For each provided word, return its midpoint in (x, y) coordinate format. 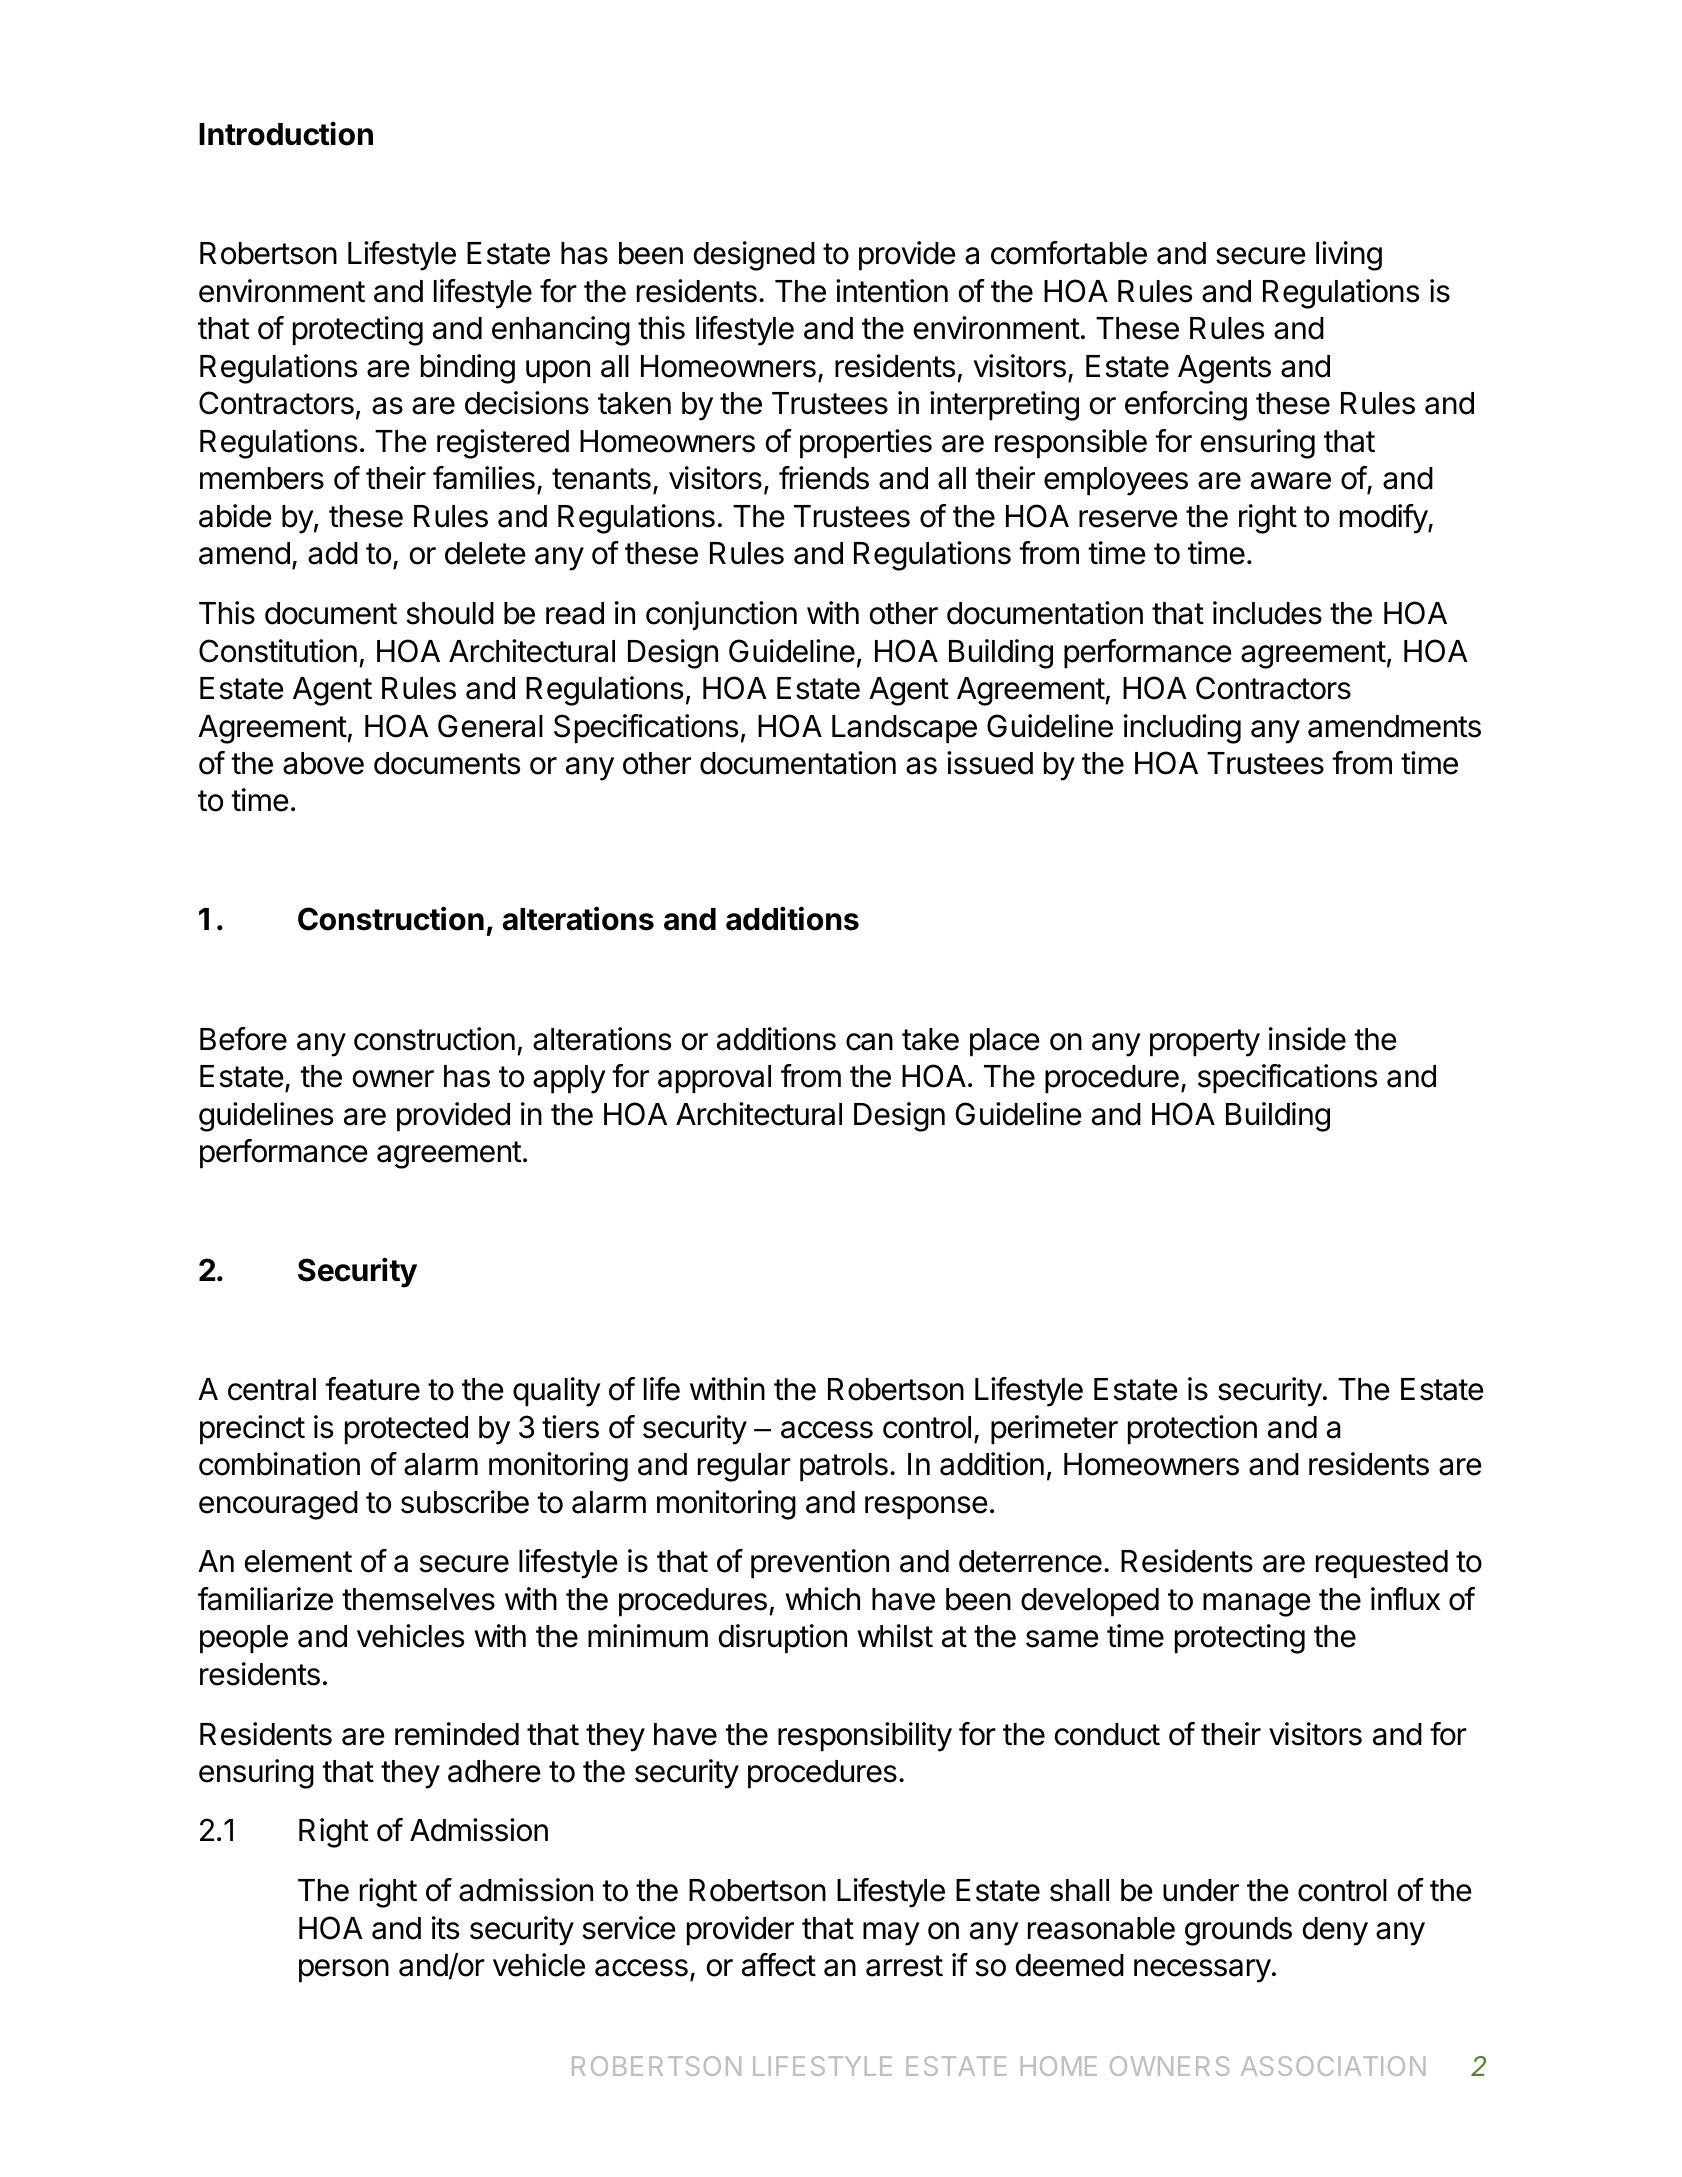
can (869, 1042)
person (344, 1971)
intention (892, 291)
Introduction (286, 133)
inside (1307, 1039)
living (1349, 256)
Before (243, 1039)
